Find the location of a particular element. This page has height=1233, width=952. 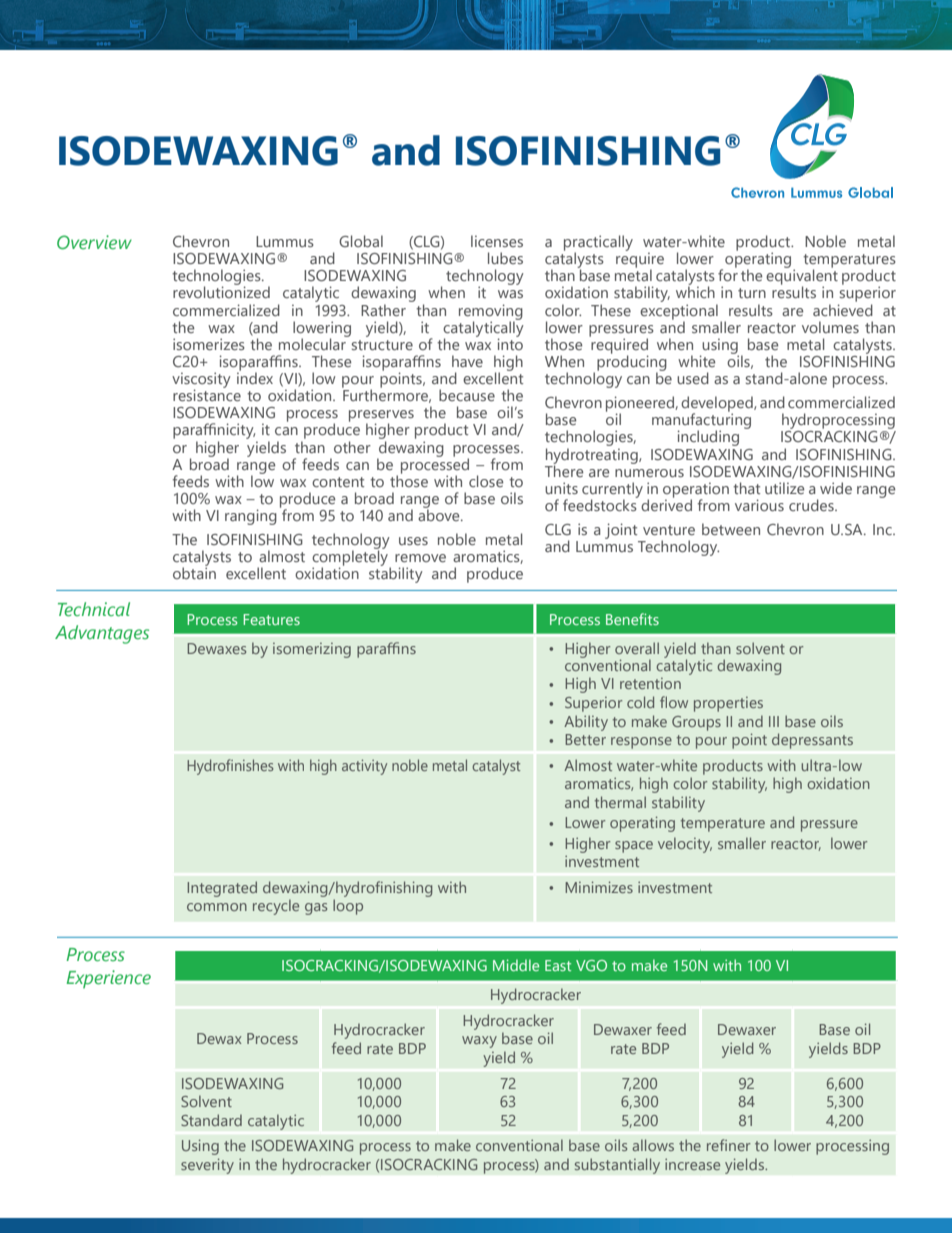

properties is located at coordinates (728, 704).
